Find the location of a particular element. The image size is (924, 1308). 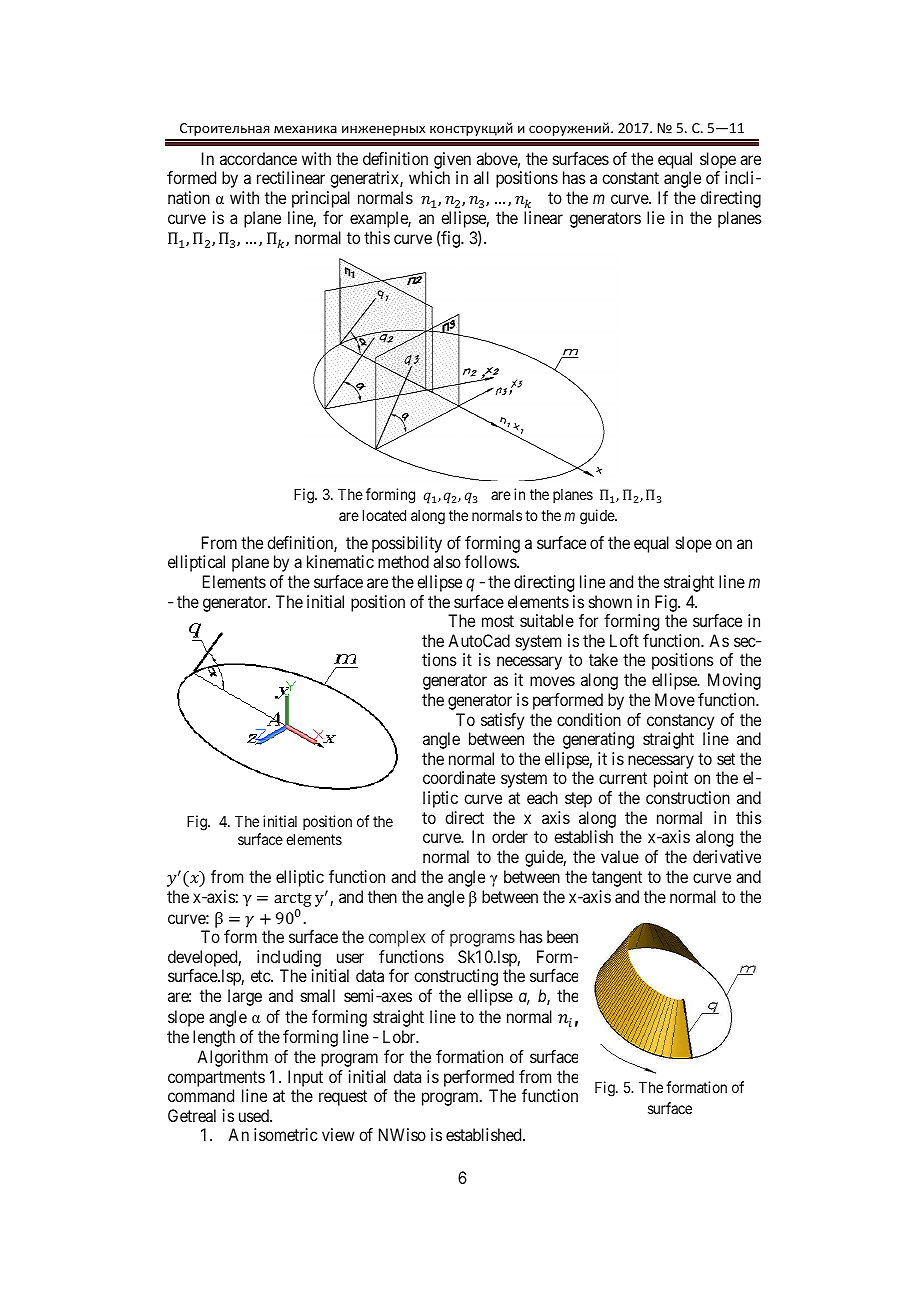

kinematic is located at coordinates (340, 561).
